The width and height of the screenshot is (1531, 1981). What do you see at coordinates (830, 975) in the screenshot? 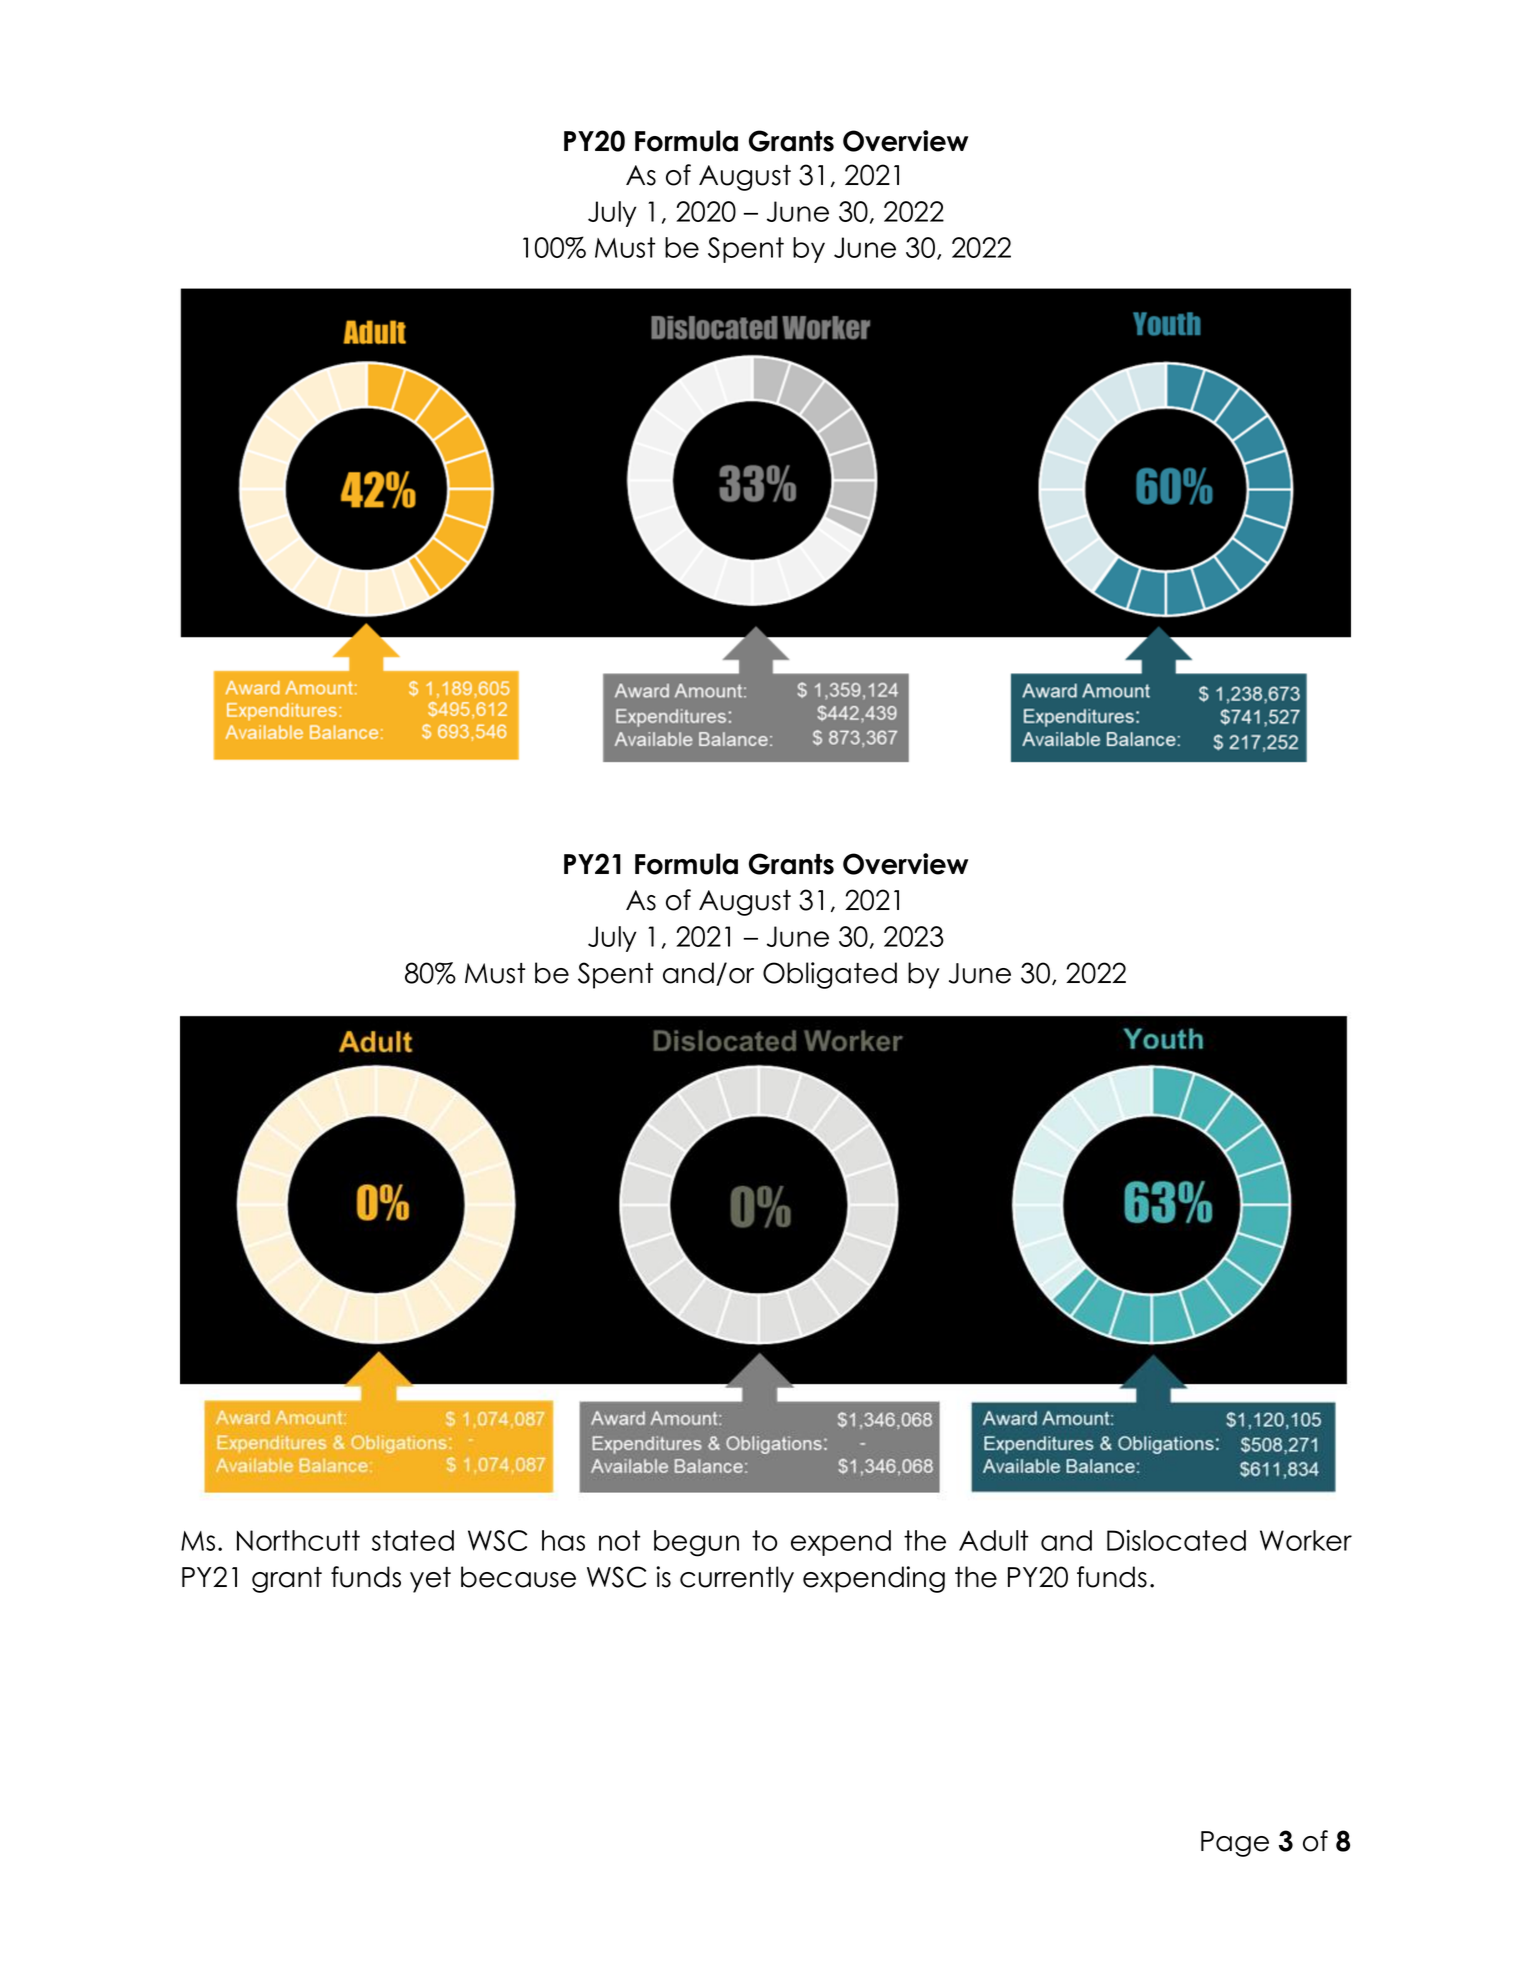
I see `Obligated` at bounding box center [830, 975].
